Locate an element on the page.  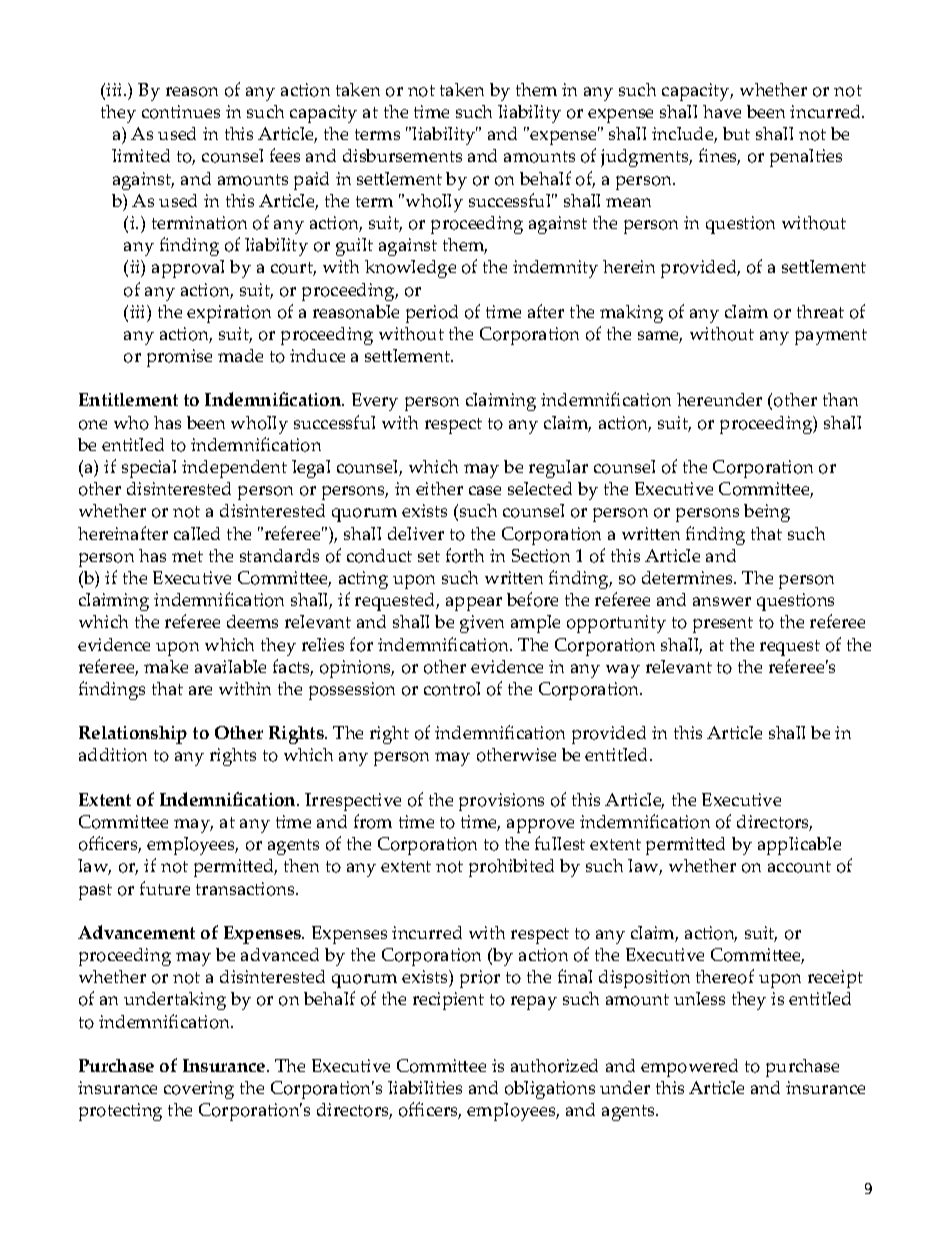
deems is located at coordinates (252, 621).
